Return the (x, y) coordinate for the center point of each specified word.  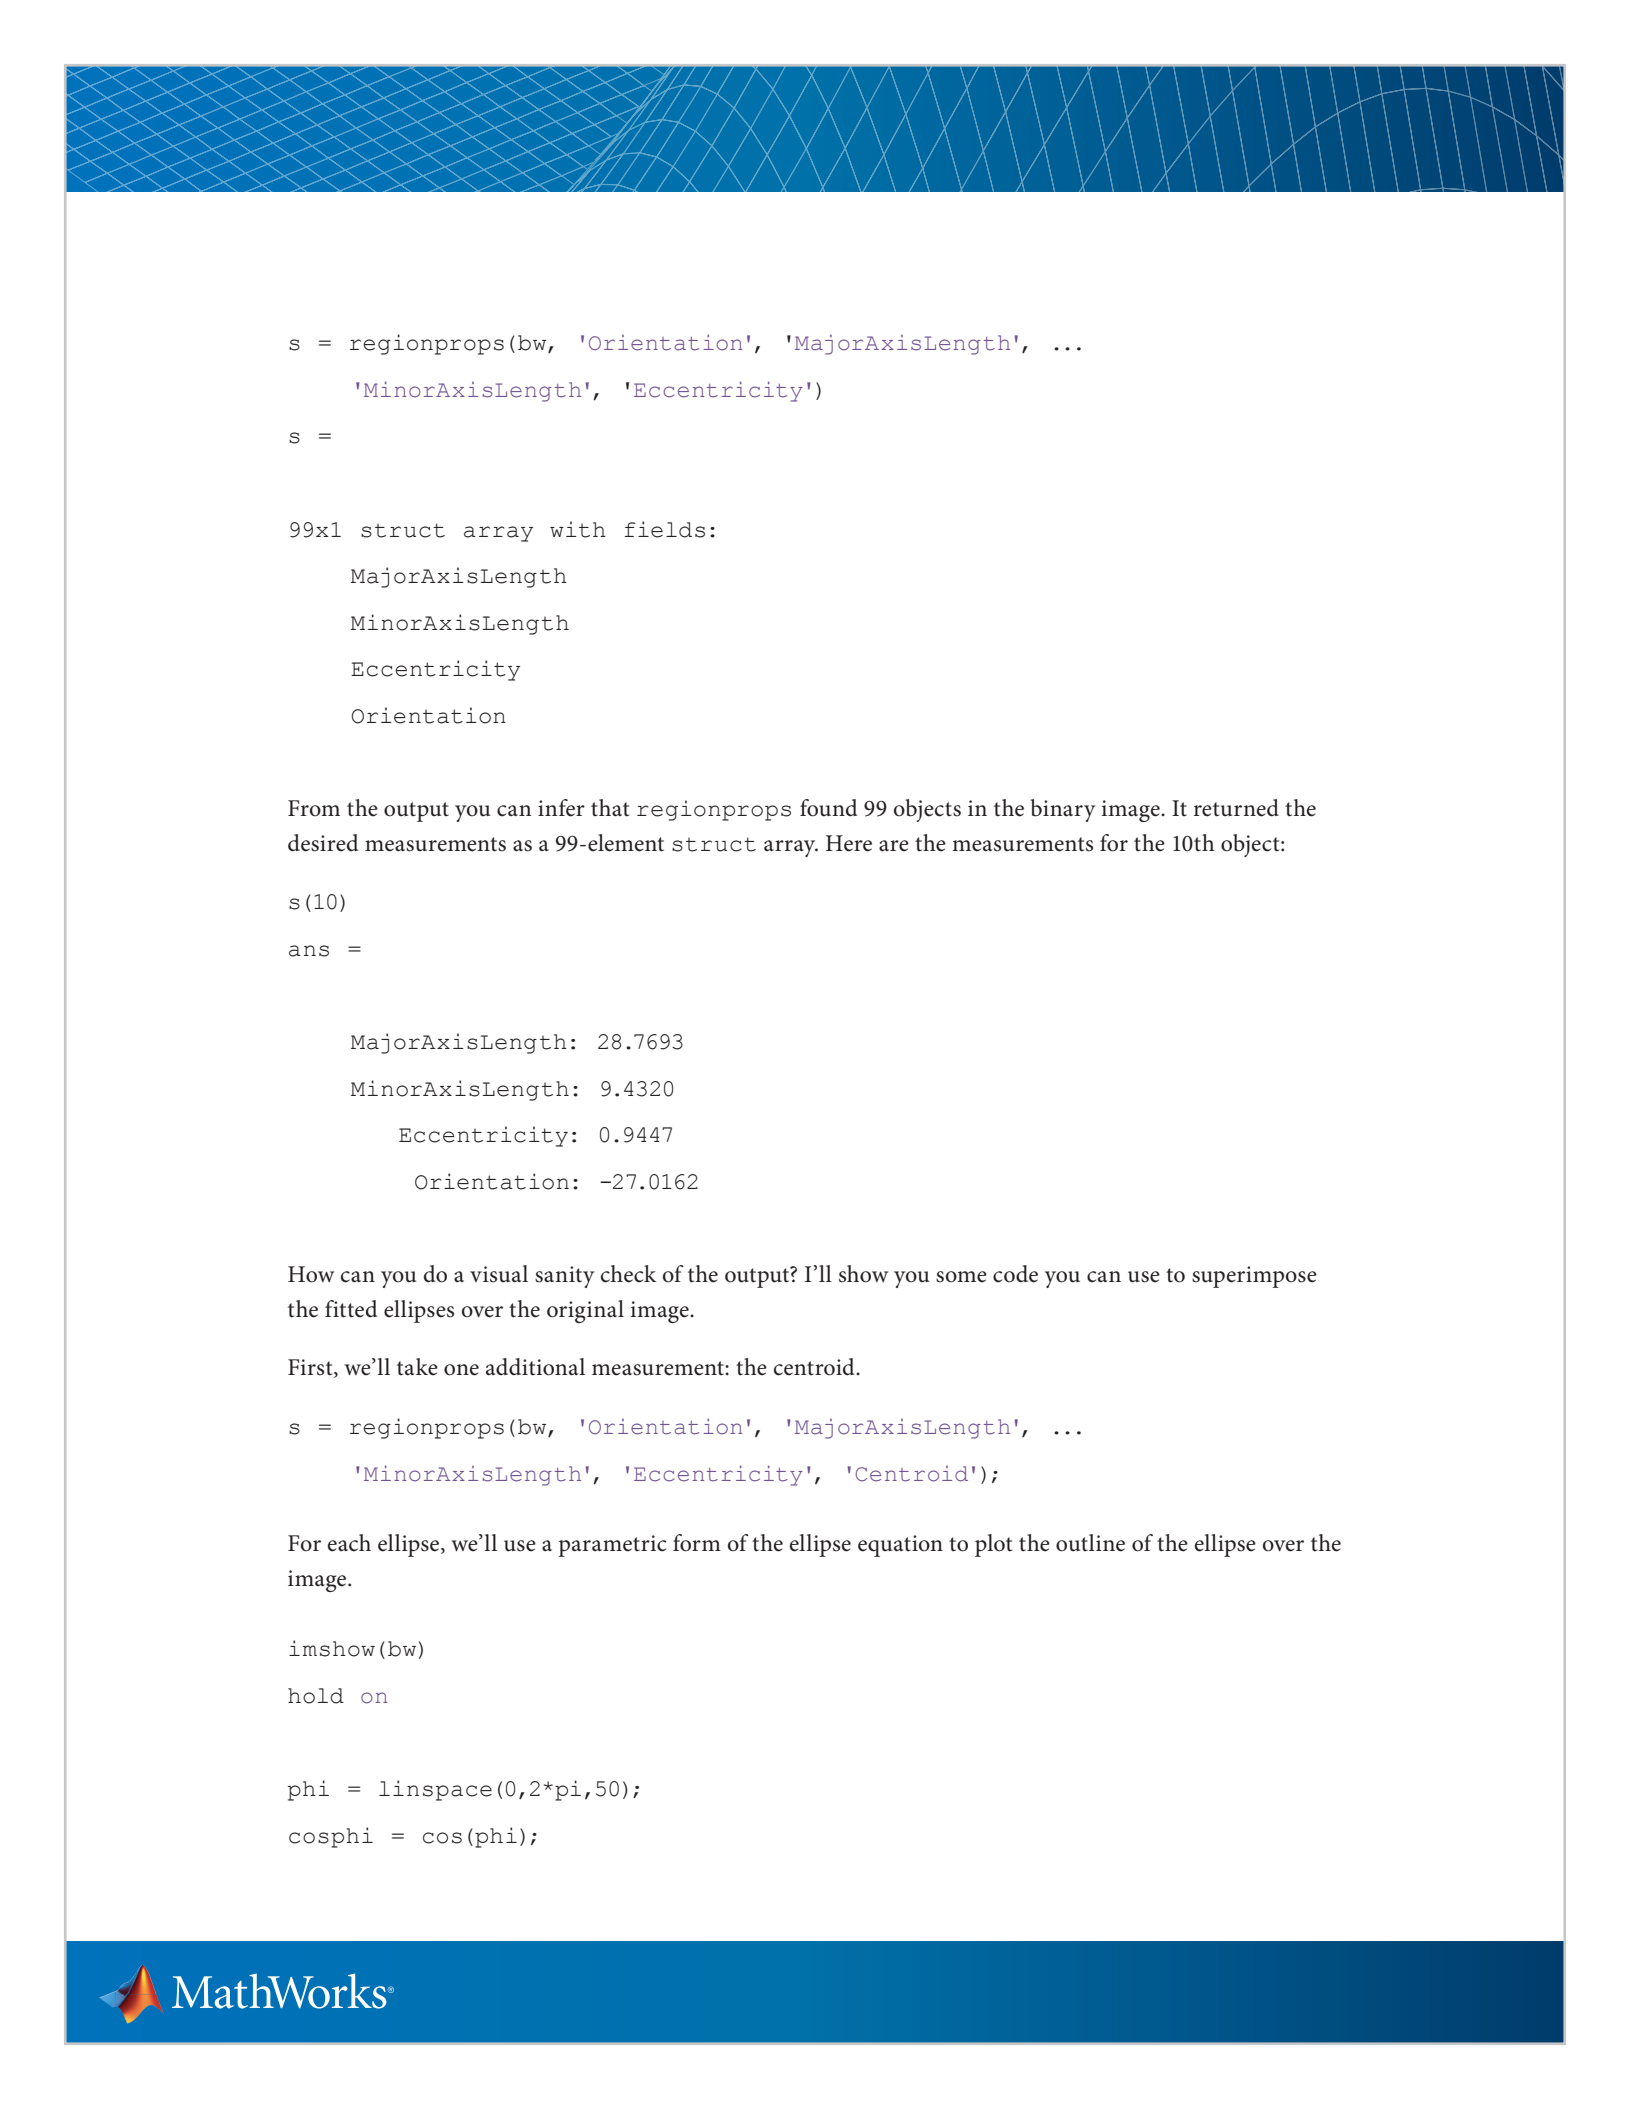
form (697, 1543)
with (578, 529)
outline (1090, 1543)
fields (665, 529)
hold (316, 1696)
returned (1236, 808)
